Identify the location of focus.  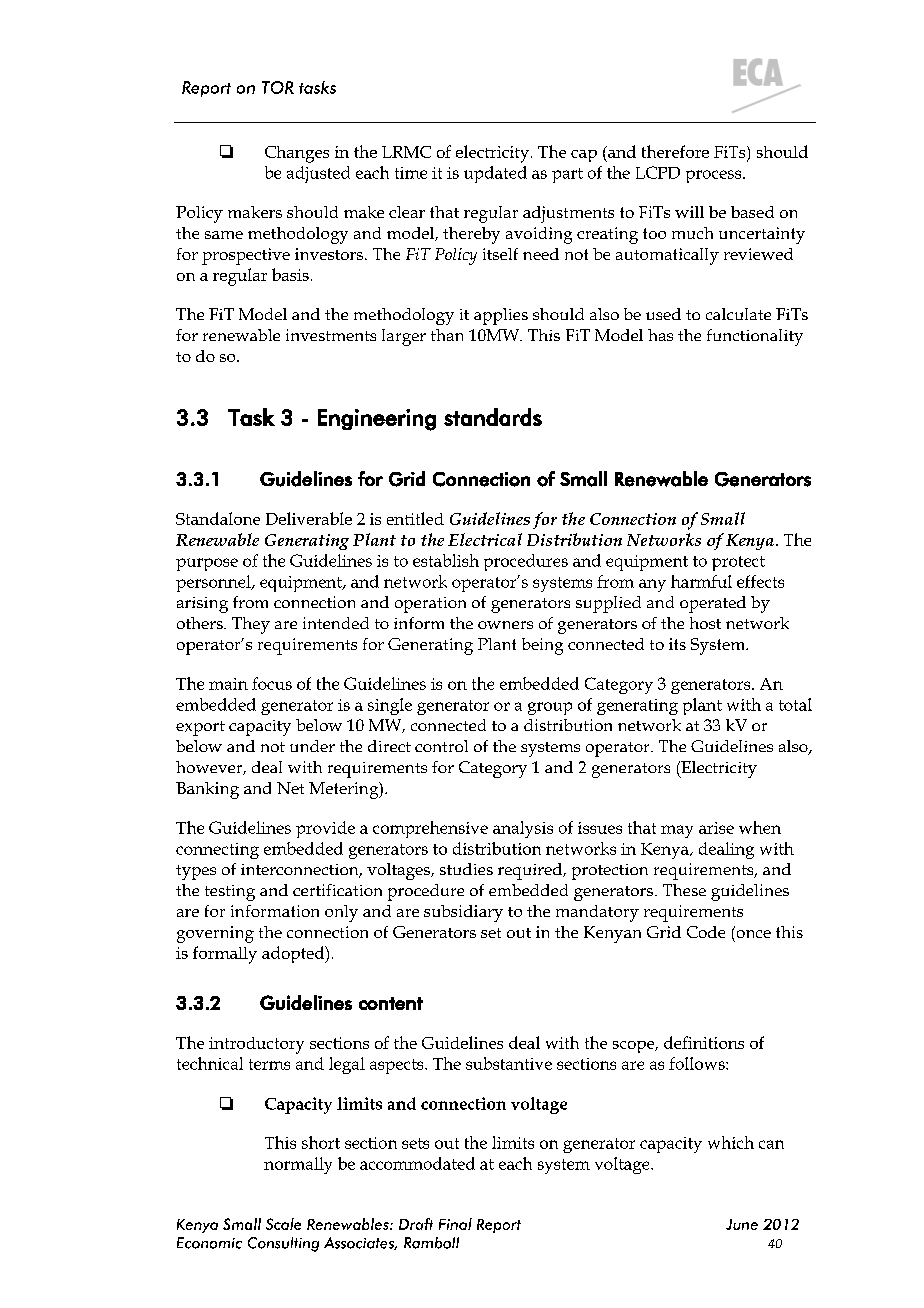
(272, 683).
